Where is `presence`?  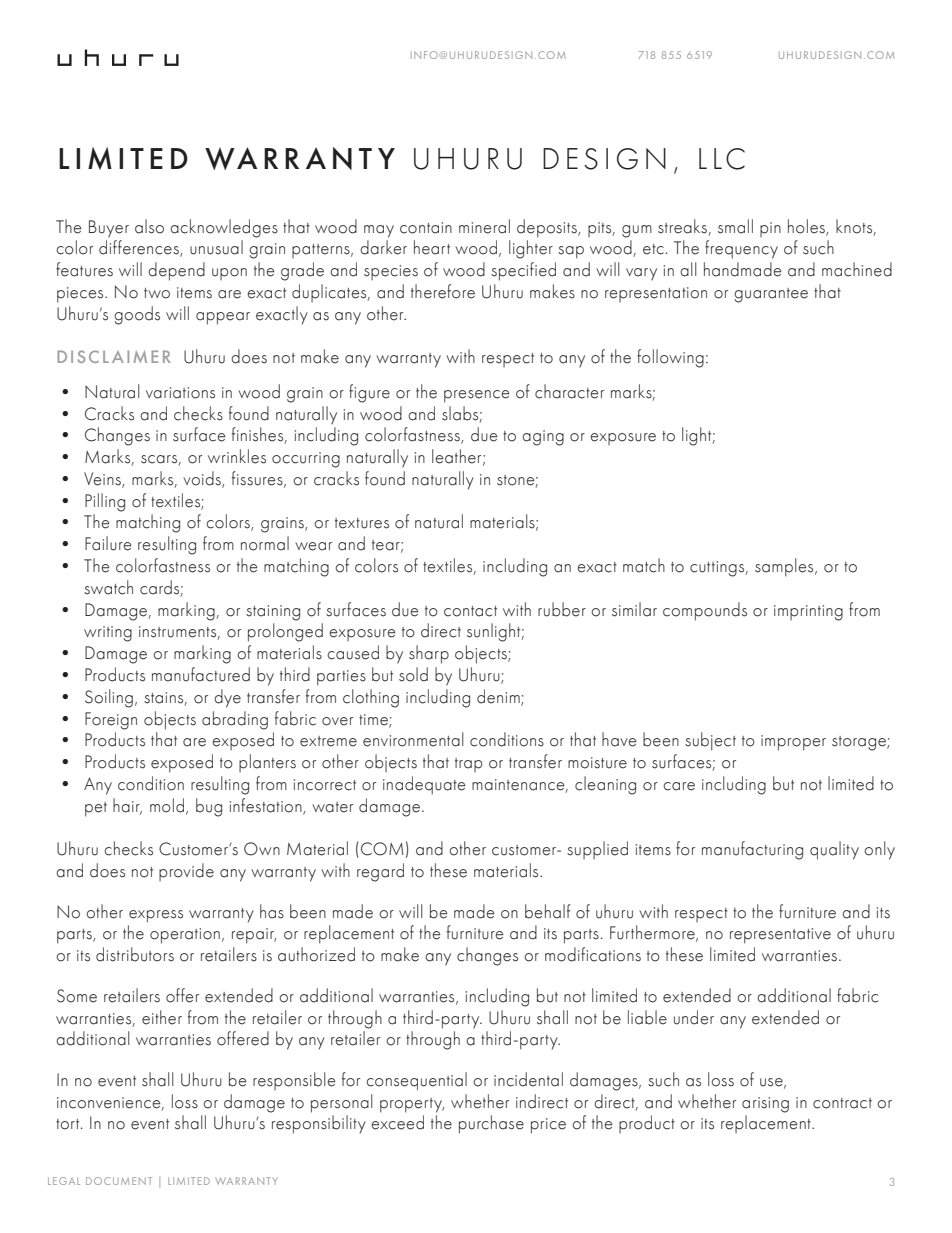 presence is located at coordinates (477, 396).
